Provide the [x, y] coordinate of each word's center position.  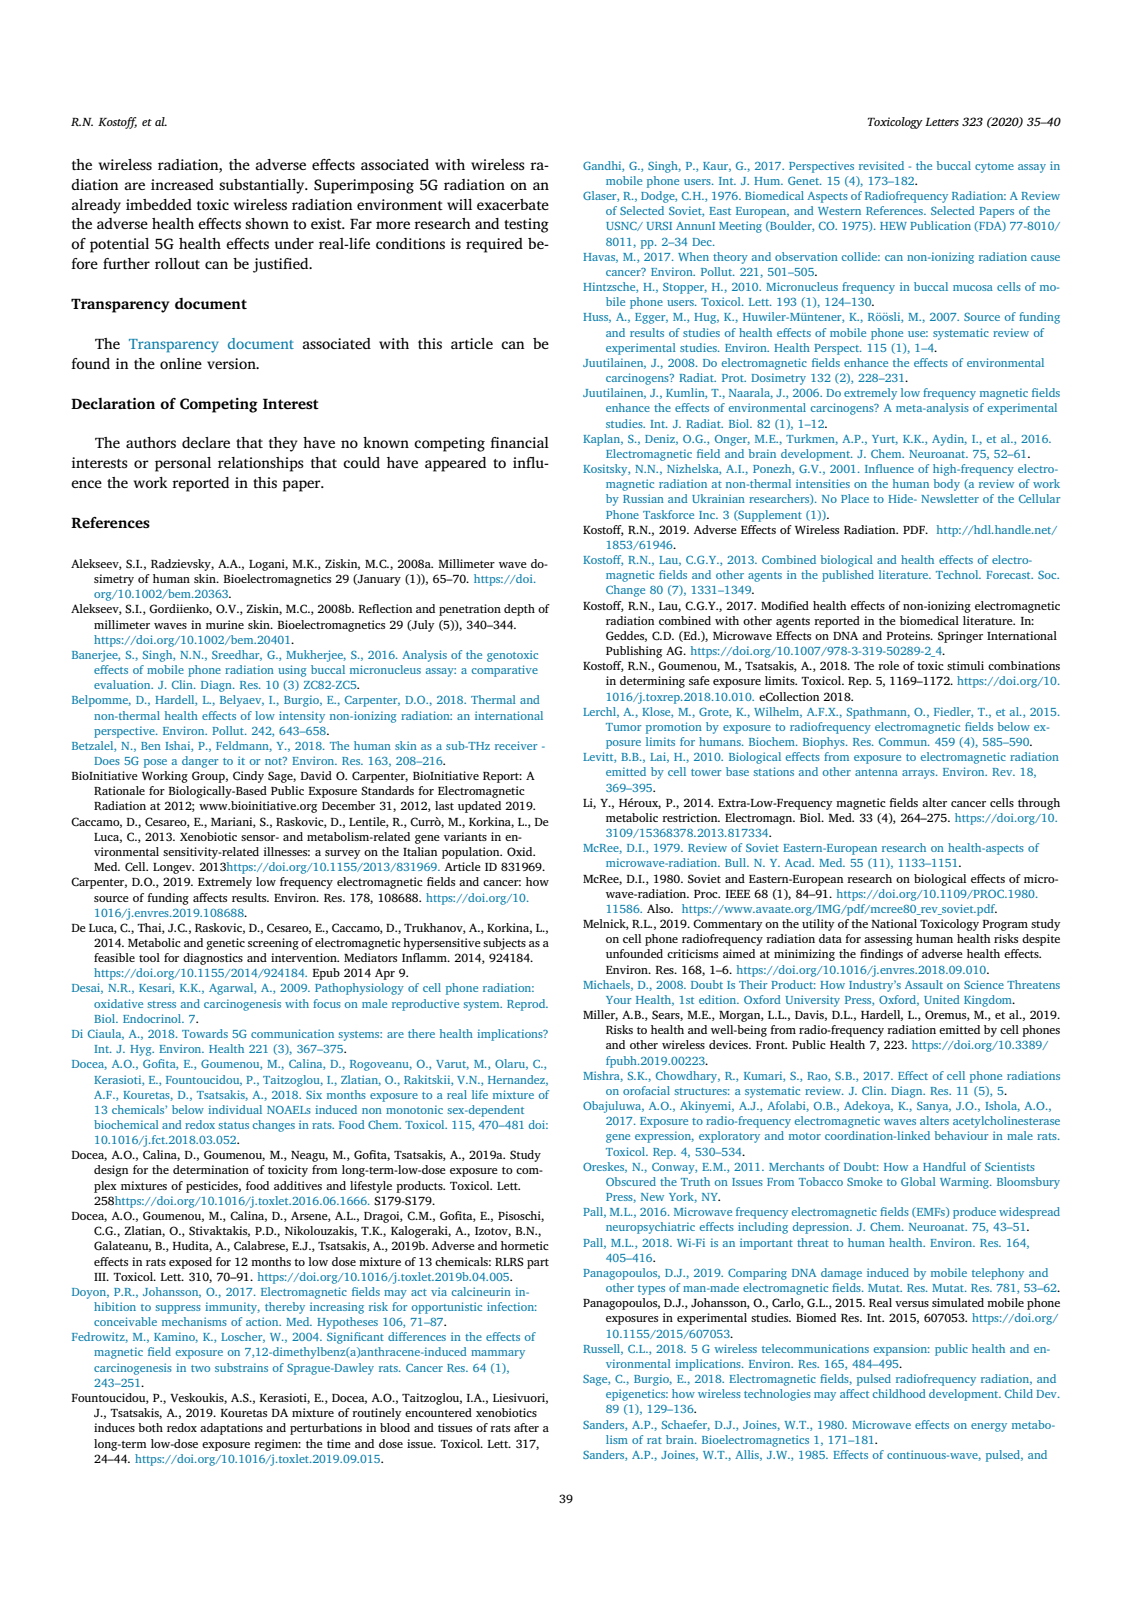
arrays [919, 774]
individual [235, 1109]
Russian [643, 498]
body [947, 485]
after [526, 1427]
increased [182, 184]
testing [526, 225]
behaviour [962, 1135]
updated [479, 807]
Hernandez [518, 1080]
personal [183, 464]
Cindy [248, 777]
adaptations [231, 1429]
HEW [893, 226]
